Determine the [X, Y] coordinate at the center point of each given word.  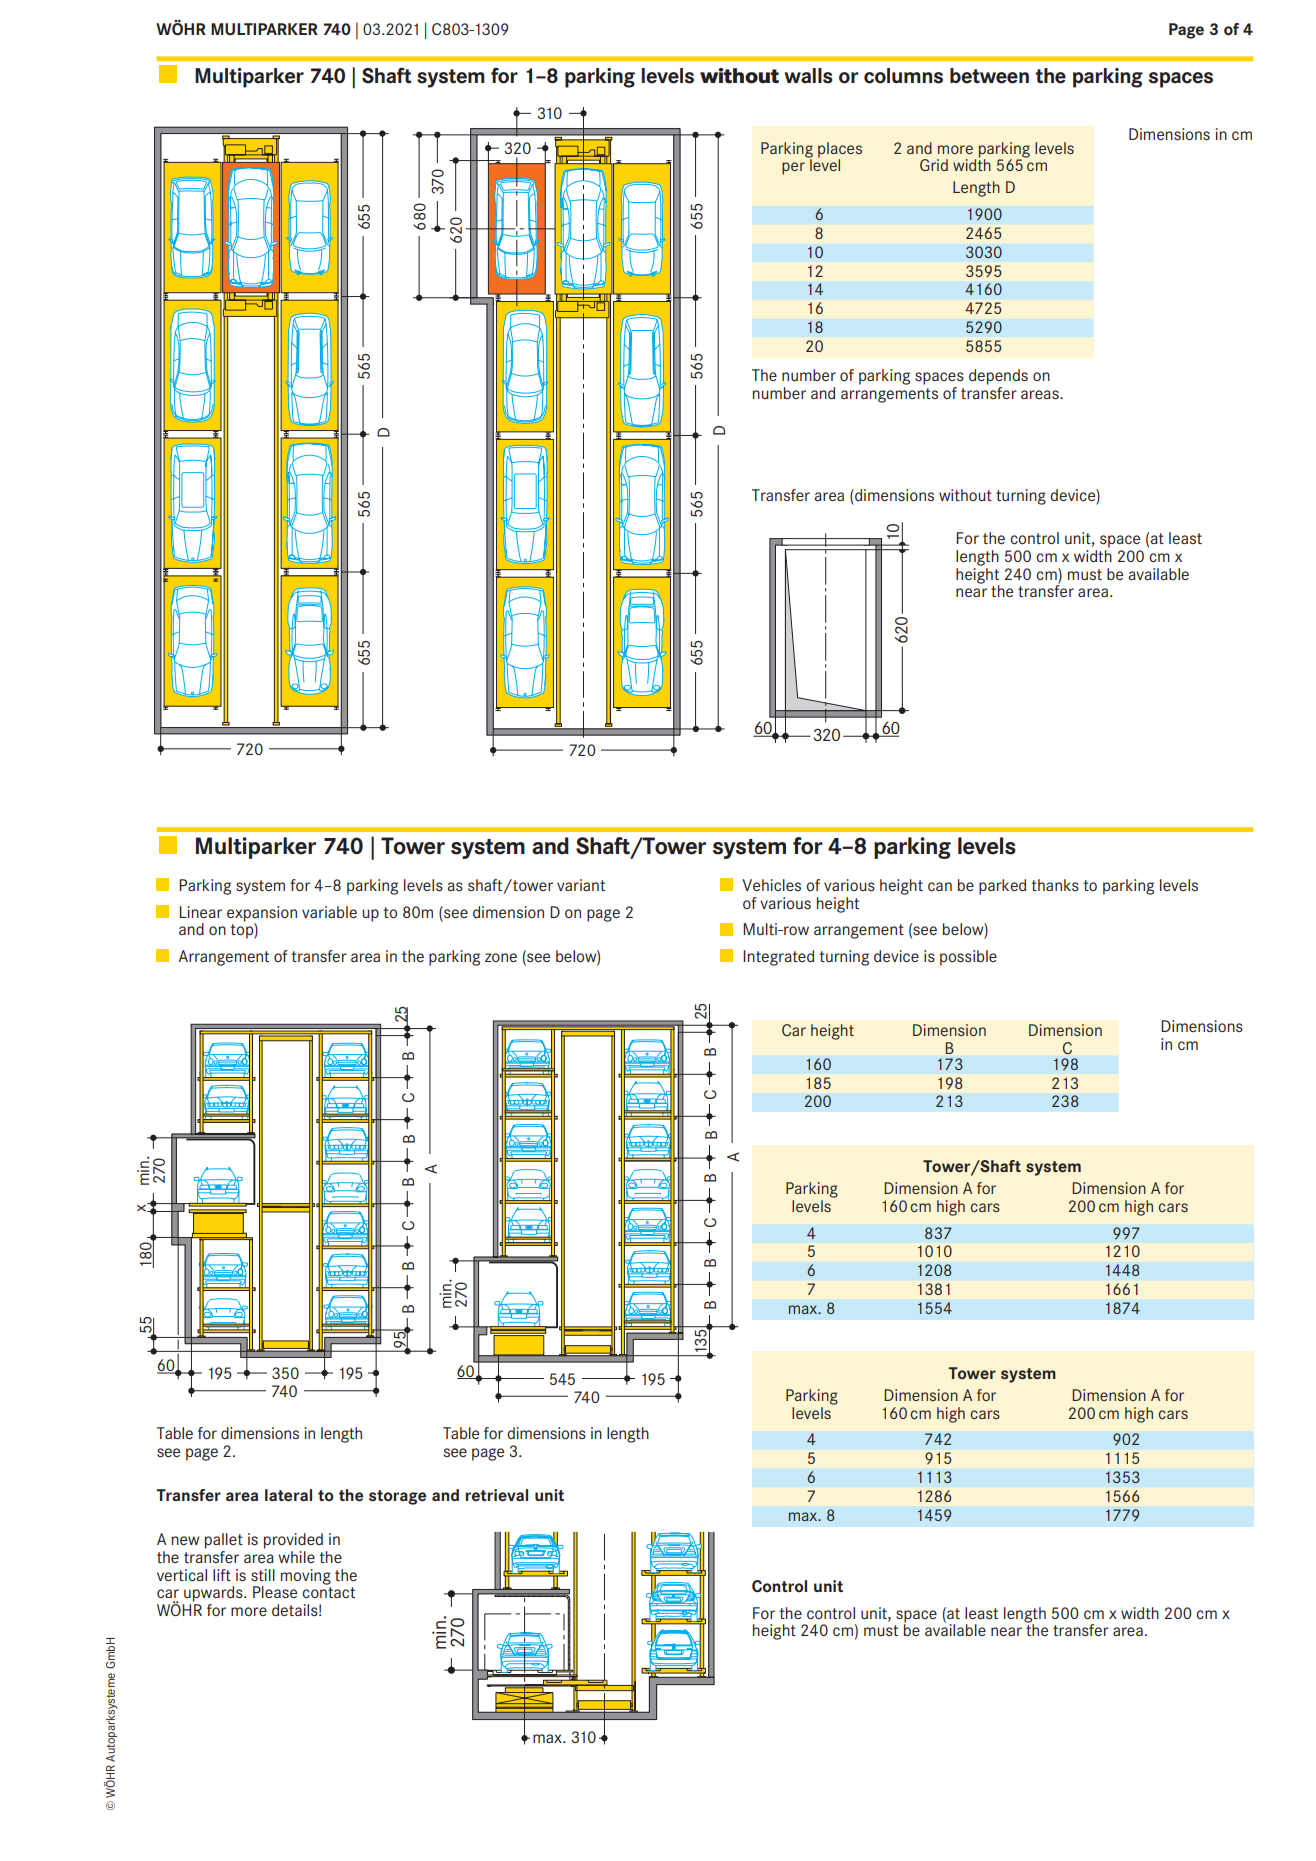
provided [293, 1541]
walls [809, 76]
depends [998, 377]
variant [581, 885]
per [793, 168]
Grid [934, 165]
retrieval [496, 1495]
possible [968, 958]
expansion [262, 915]
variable [329, 912]
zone [501, 957]
